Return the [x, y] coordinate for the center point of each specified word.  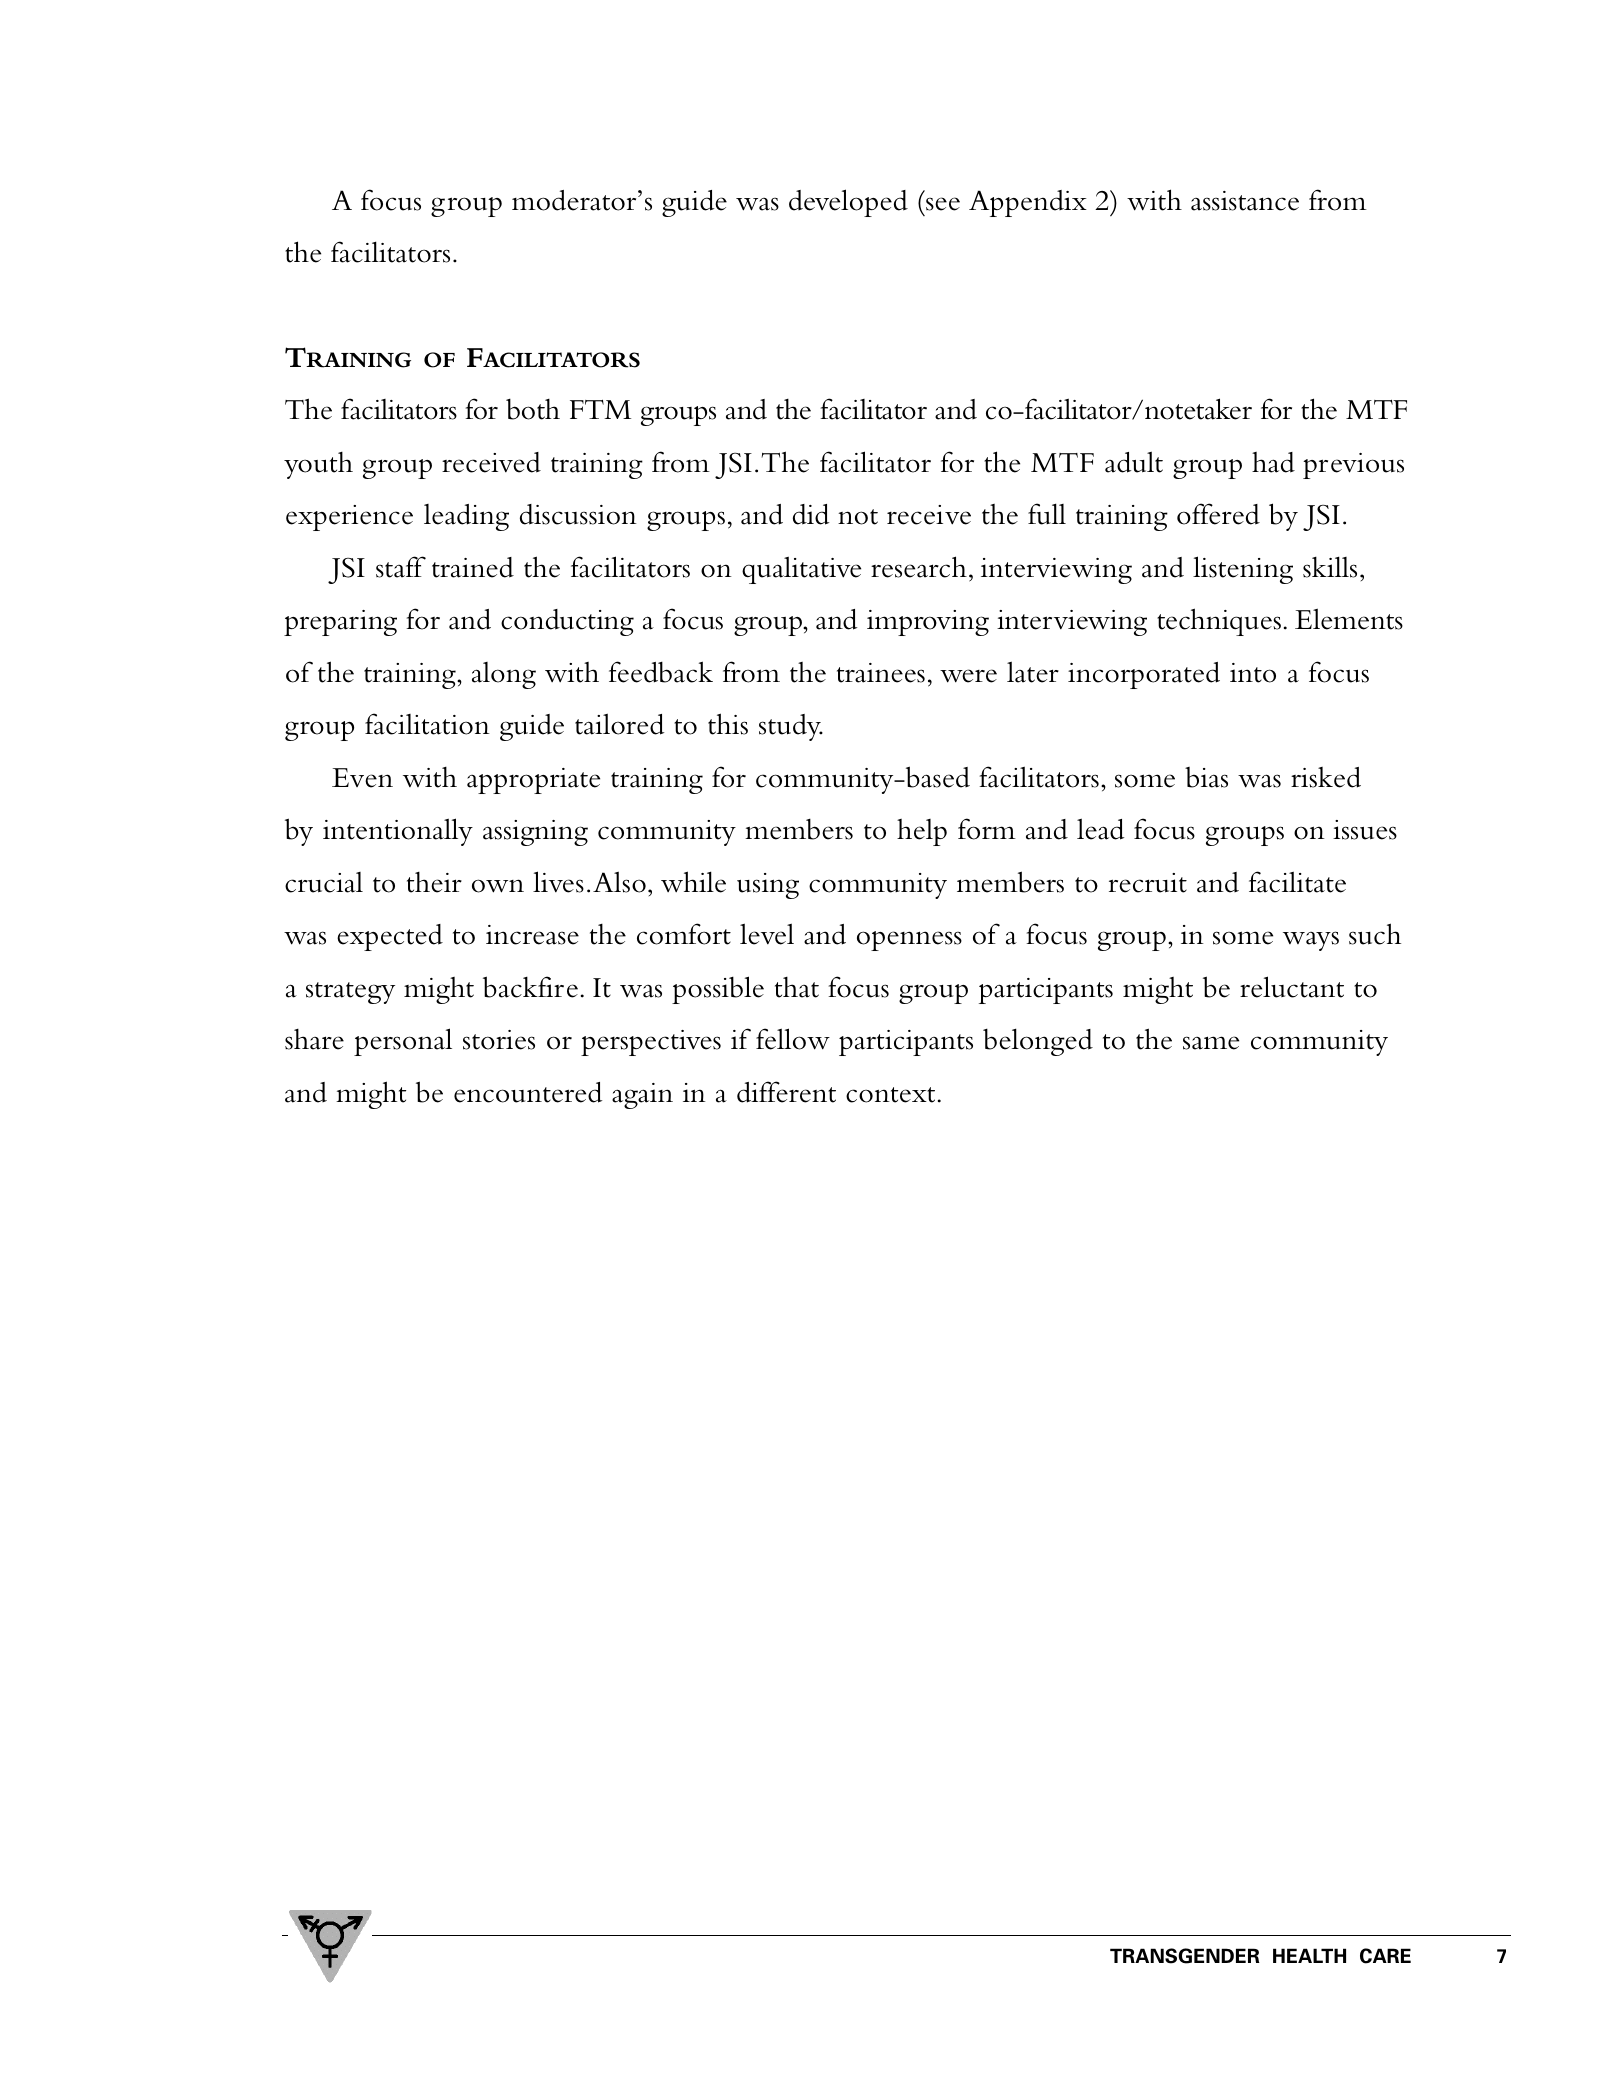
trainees [881, 673]
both [533, 409]
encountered [528, 1092]
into [1253, 673]
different [786, 1092]
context [890, 1095]
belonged [1038, 1042]
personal [403, 1042]
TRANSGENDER [1185, 1956]
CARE [1385, 1956]
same [1211, 1043]
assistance [1245, 201]
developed [848, 203]
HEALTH [1309, 1955]
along [504, 675]
